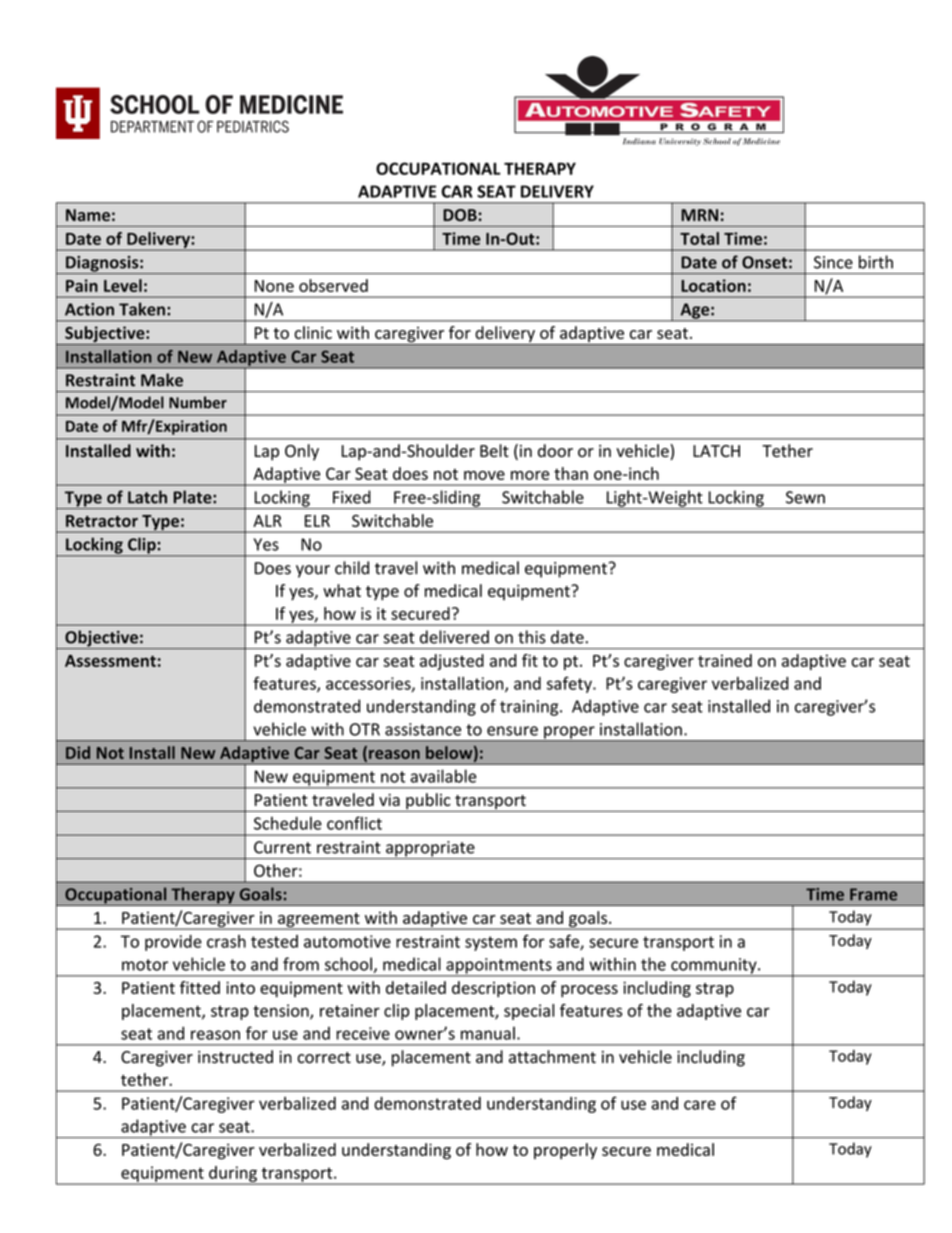 The image size is (952, 1233). What do you see at coordinates (552, 1057) in the image?
I see `attachment` at bounding box center [552, 1057].
